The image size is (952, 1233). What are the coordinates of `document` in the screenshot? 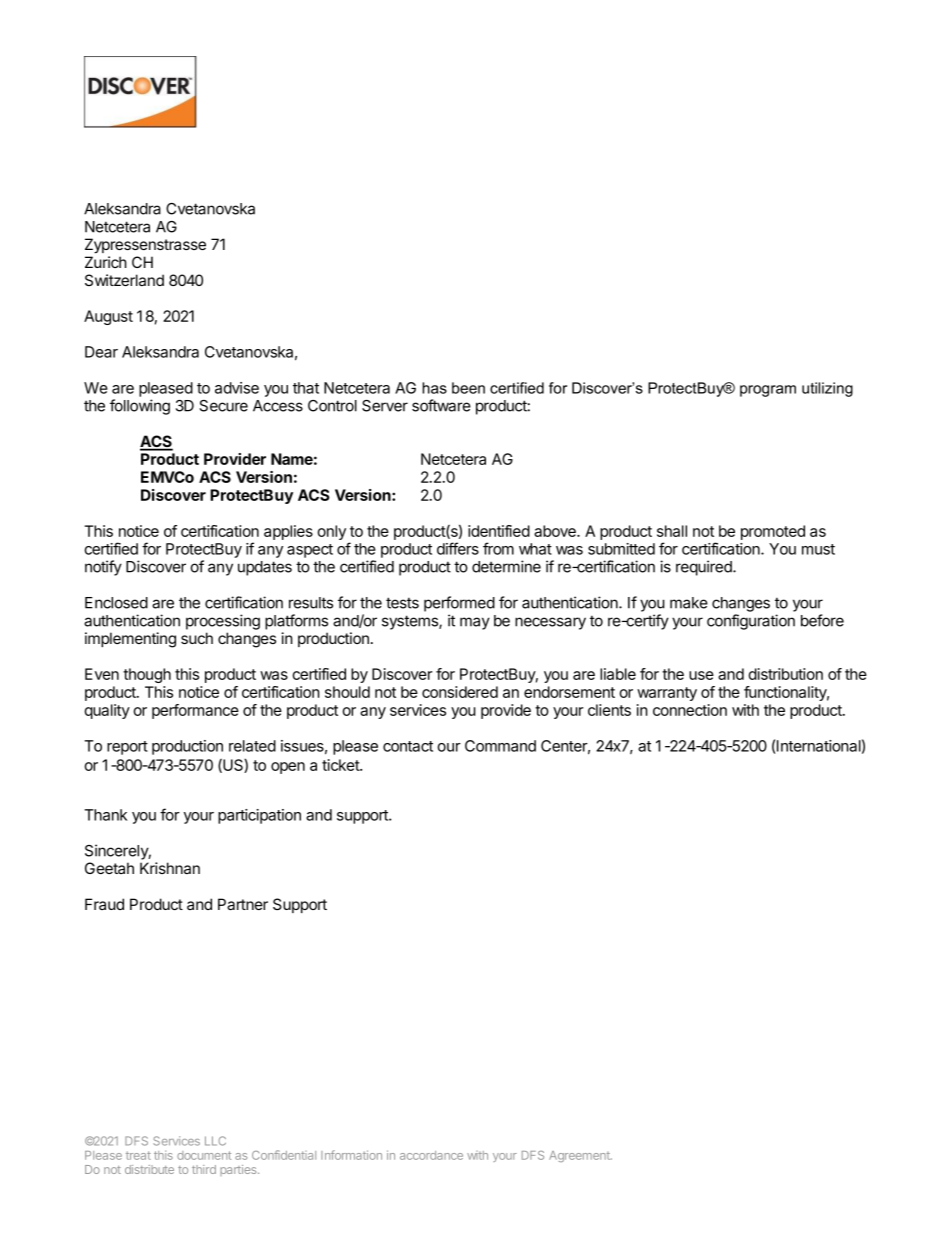 It's located at (204, 1155).
